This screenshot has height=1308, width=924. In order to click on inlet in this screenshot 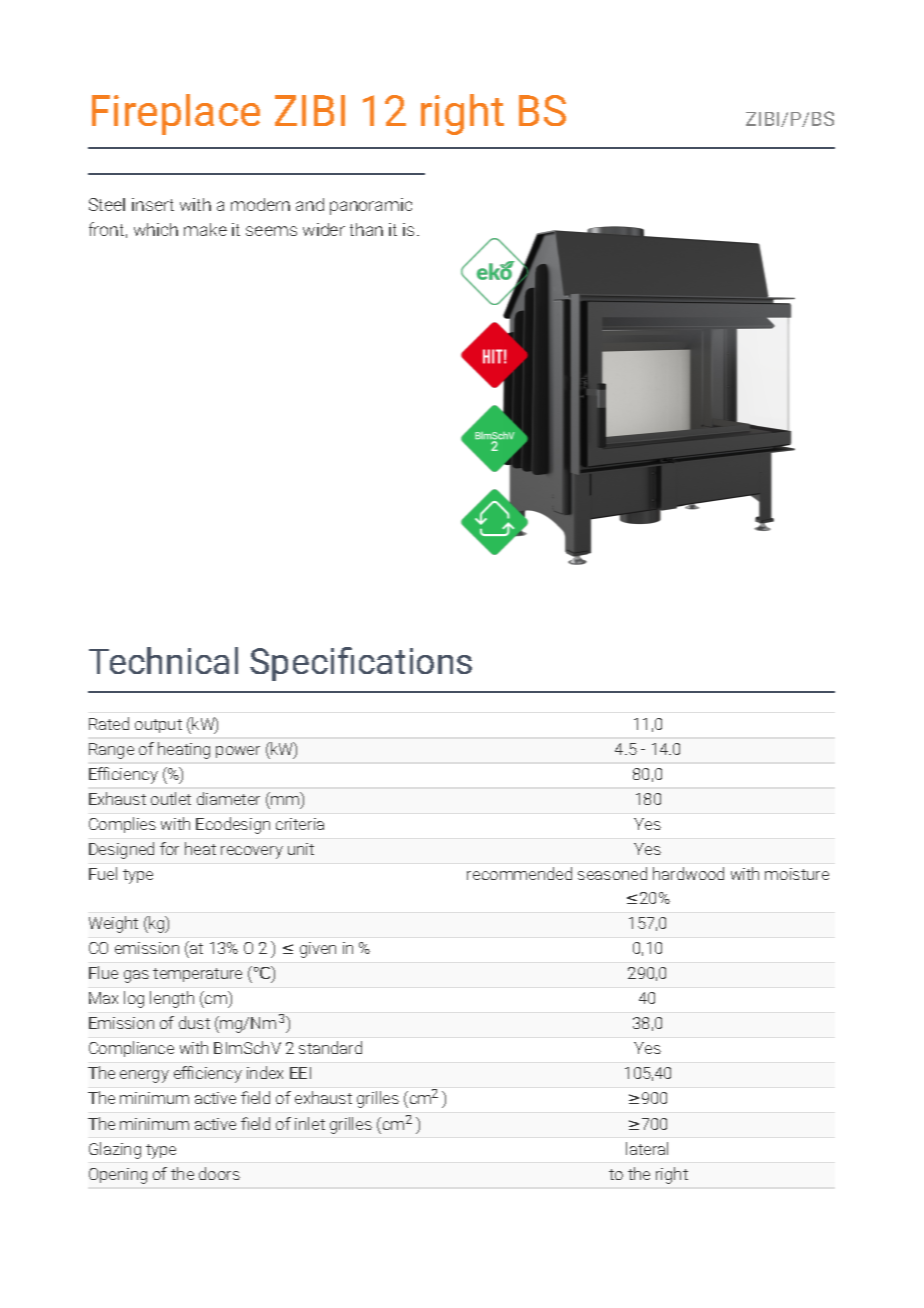, I will do `click(310, 1123)`.
